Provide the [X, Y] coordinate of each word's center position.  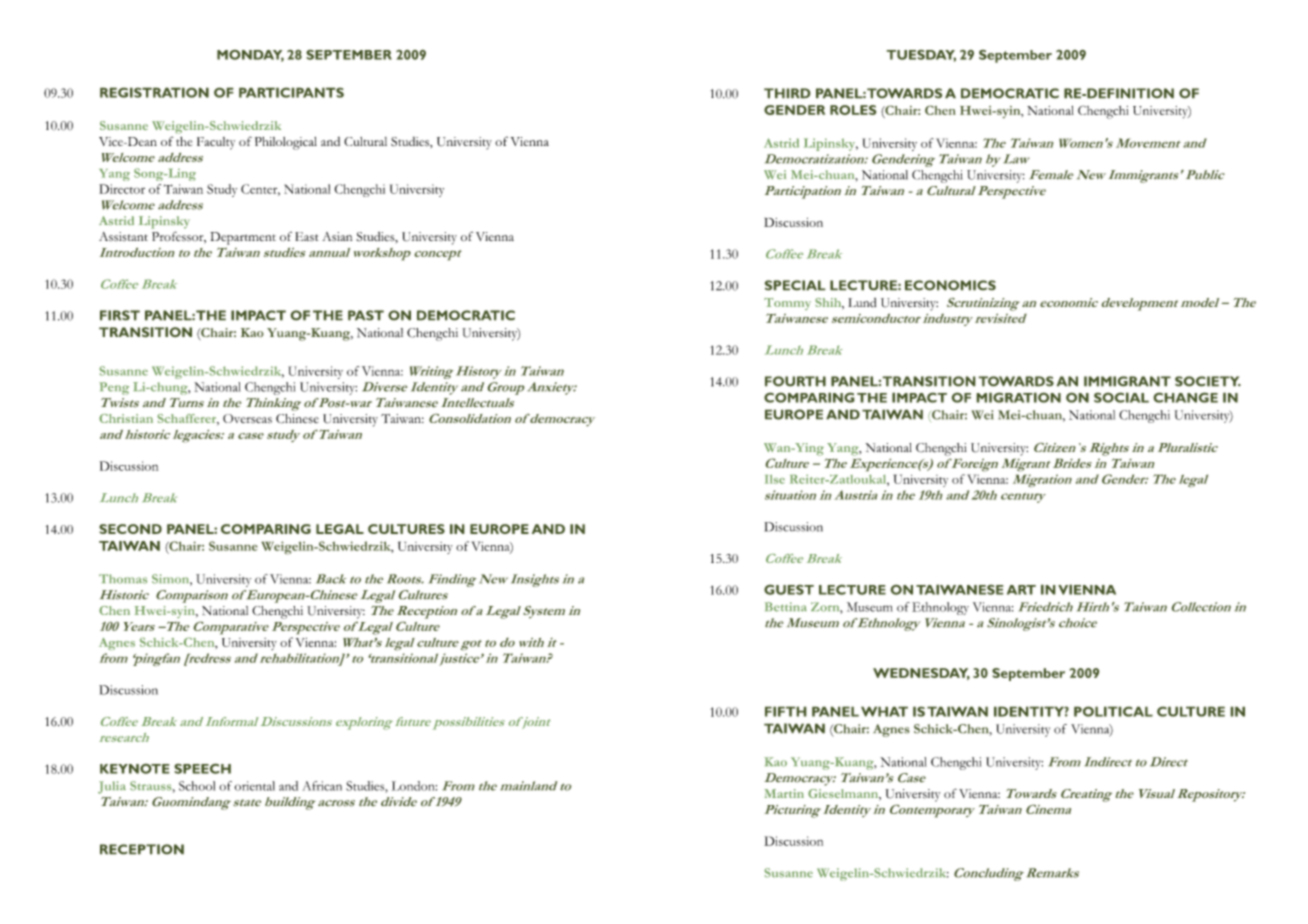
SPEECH [202, 768]
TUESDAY [921, 55]
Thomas [123, 579]
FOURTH [795, 381]
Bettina [786, 607]
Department [243, 238]
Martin [784, 793]
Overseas [247, 418]
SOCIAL [1121, 397]
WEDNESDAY [921, 674]
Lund [862, 303]
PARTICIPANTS [291, 92]
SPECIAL [795, 285]
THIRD [787, 93]
